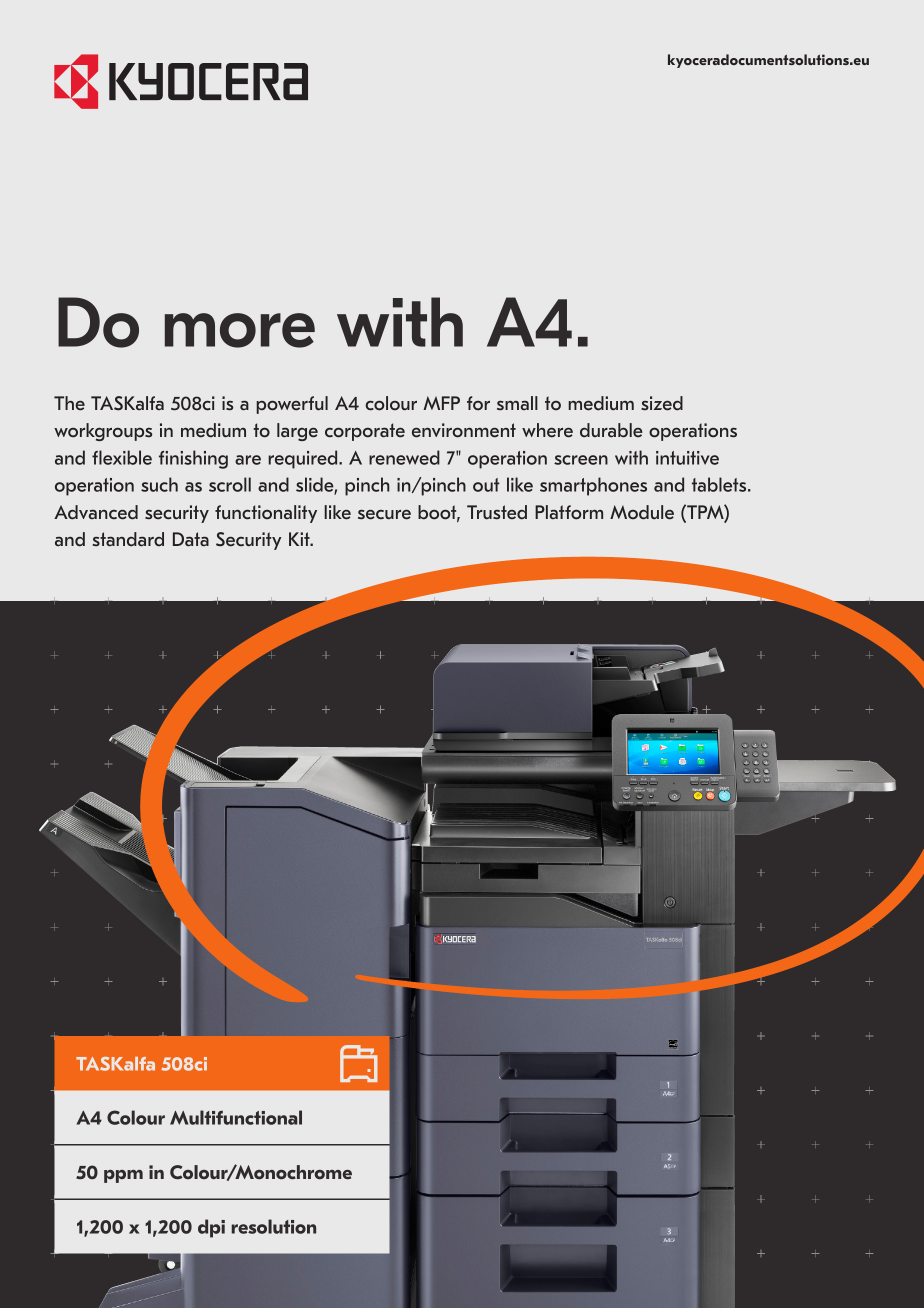  What do you see at coordinates (497, 512) in the screenshot?
I see `Trusted` at bounding box center [497, 512].
